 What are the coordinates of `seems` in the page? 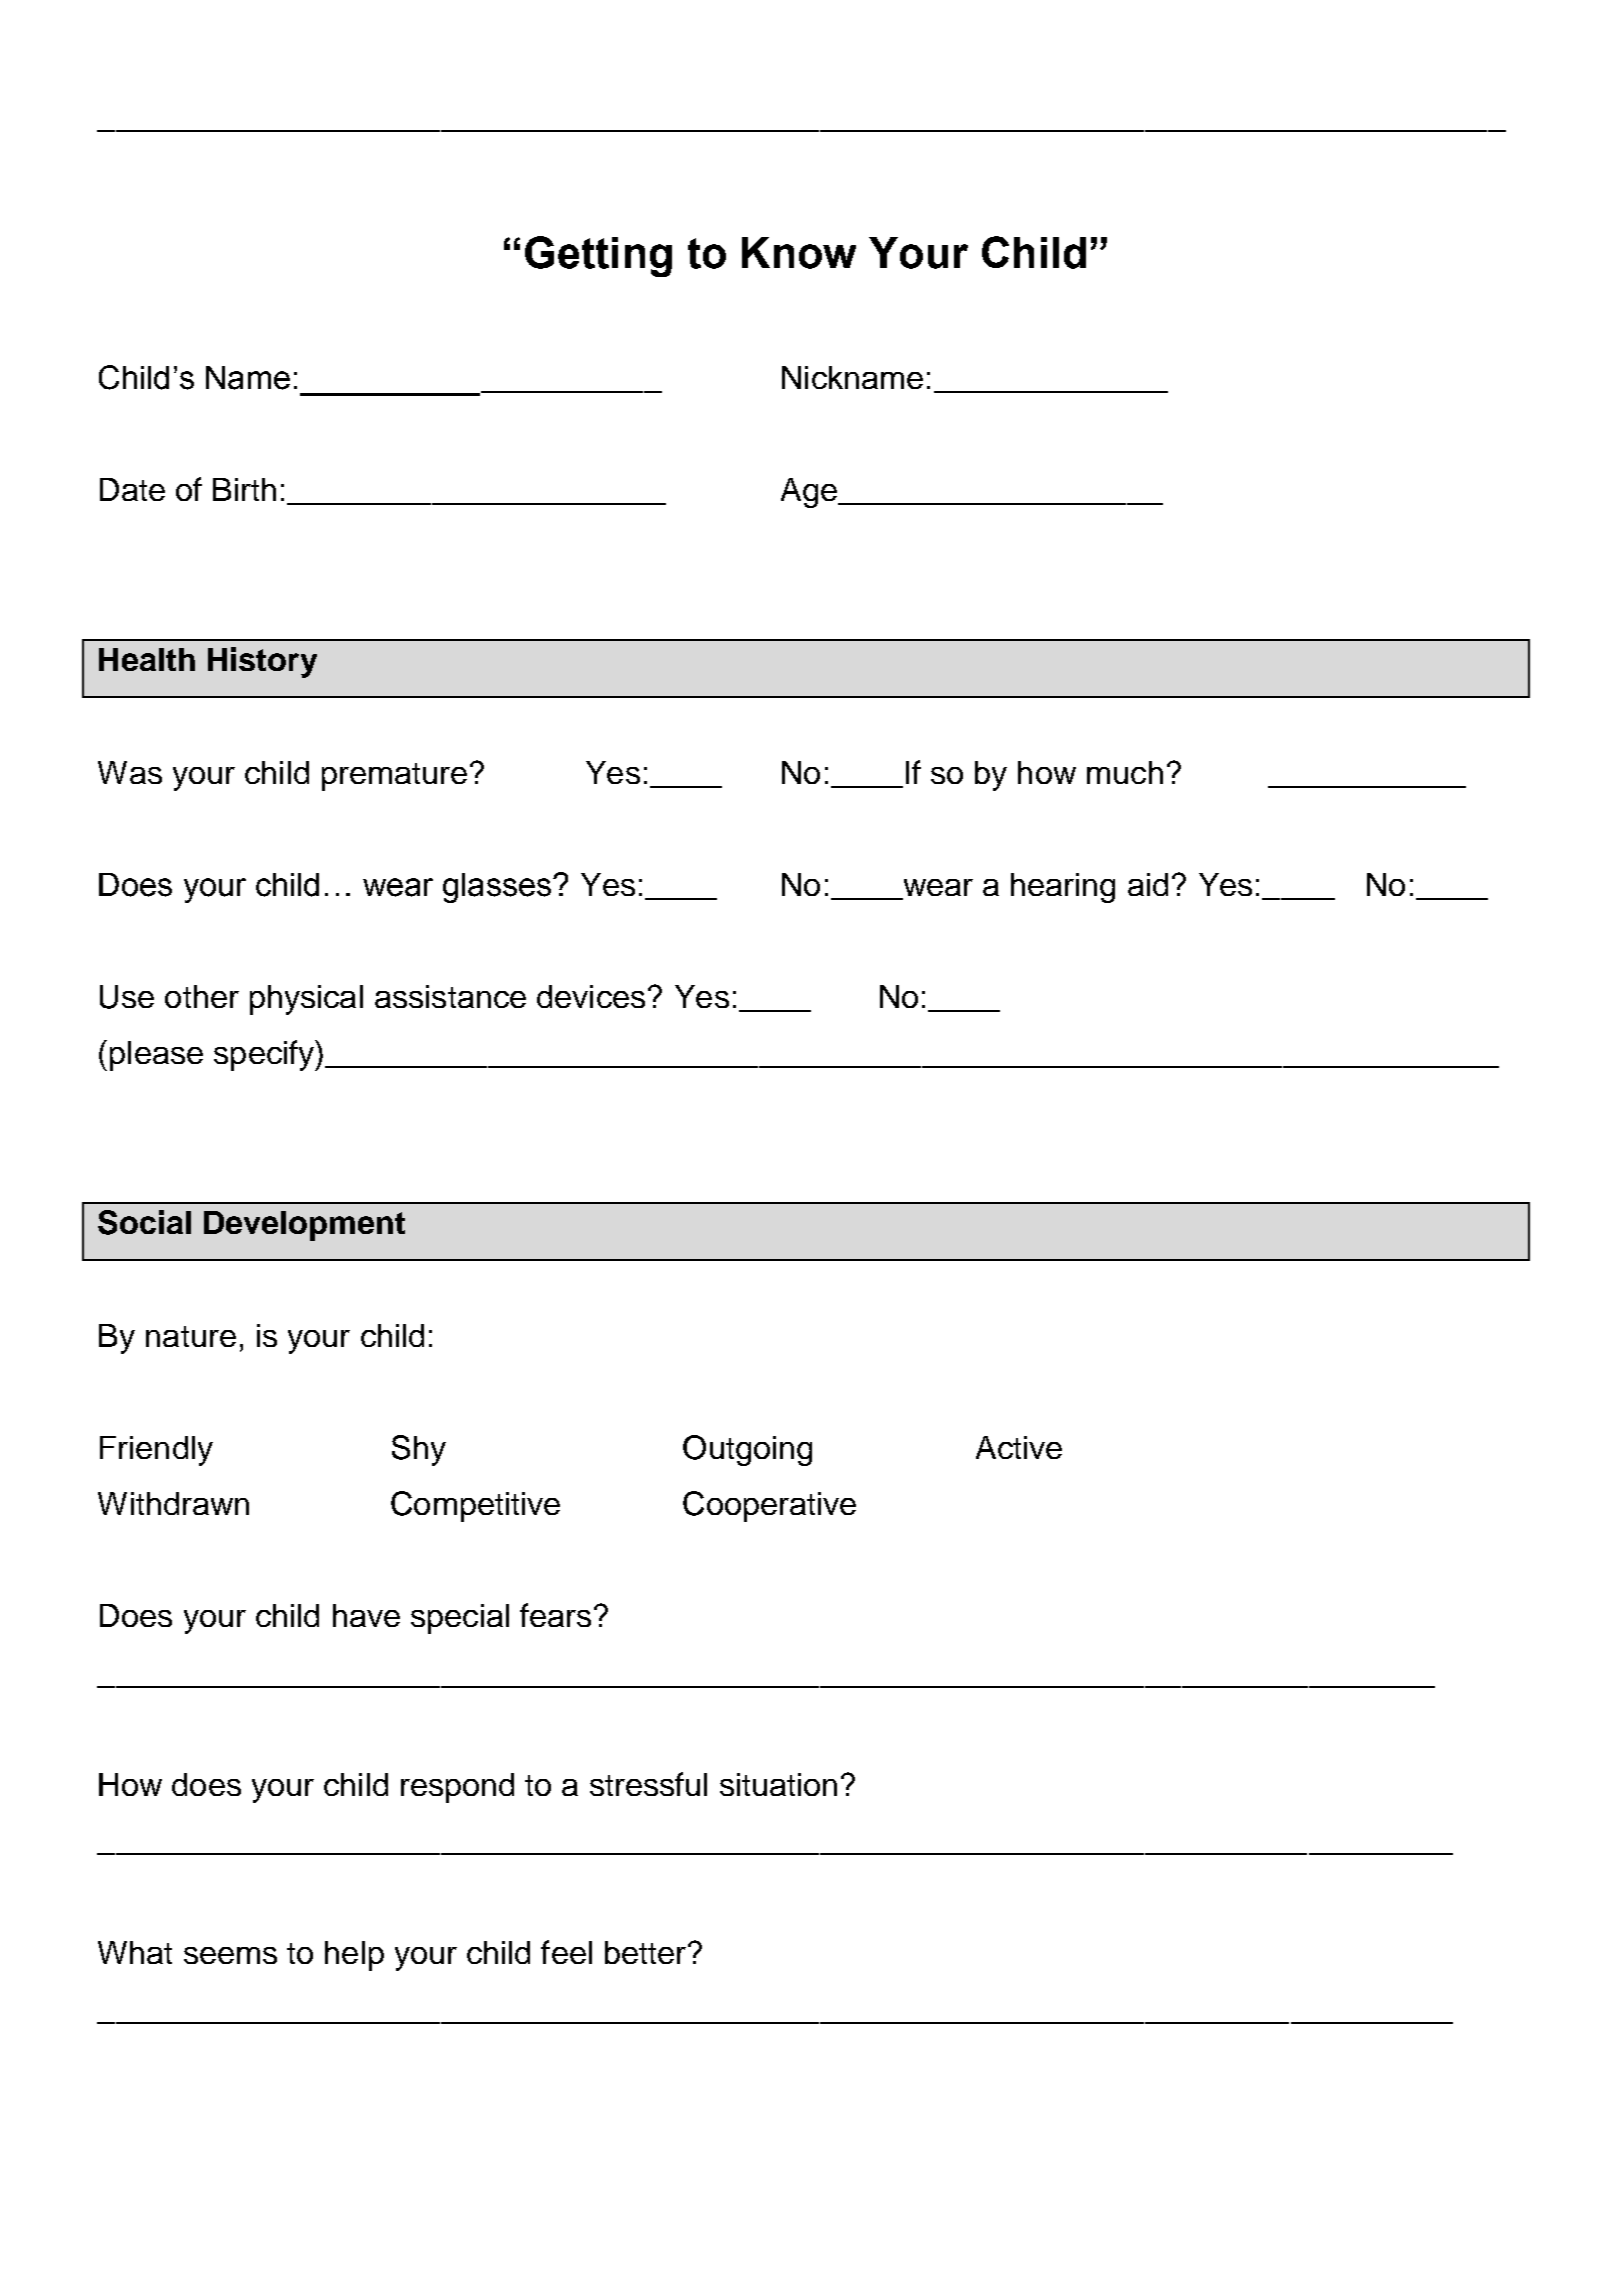 It's located at (230, 1955).
